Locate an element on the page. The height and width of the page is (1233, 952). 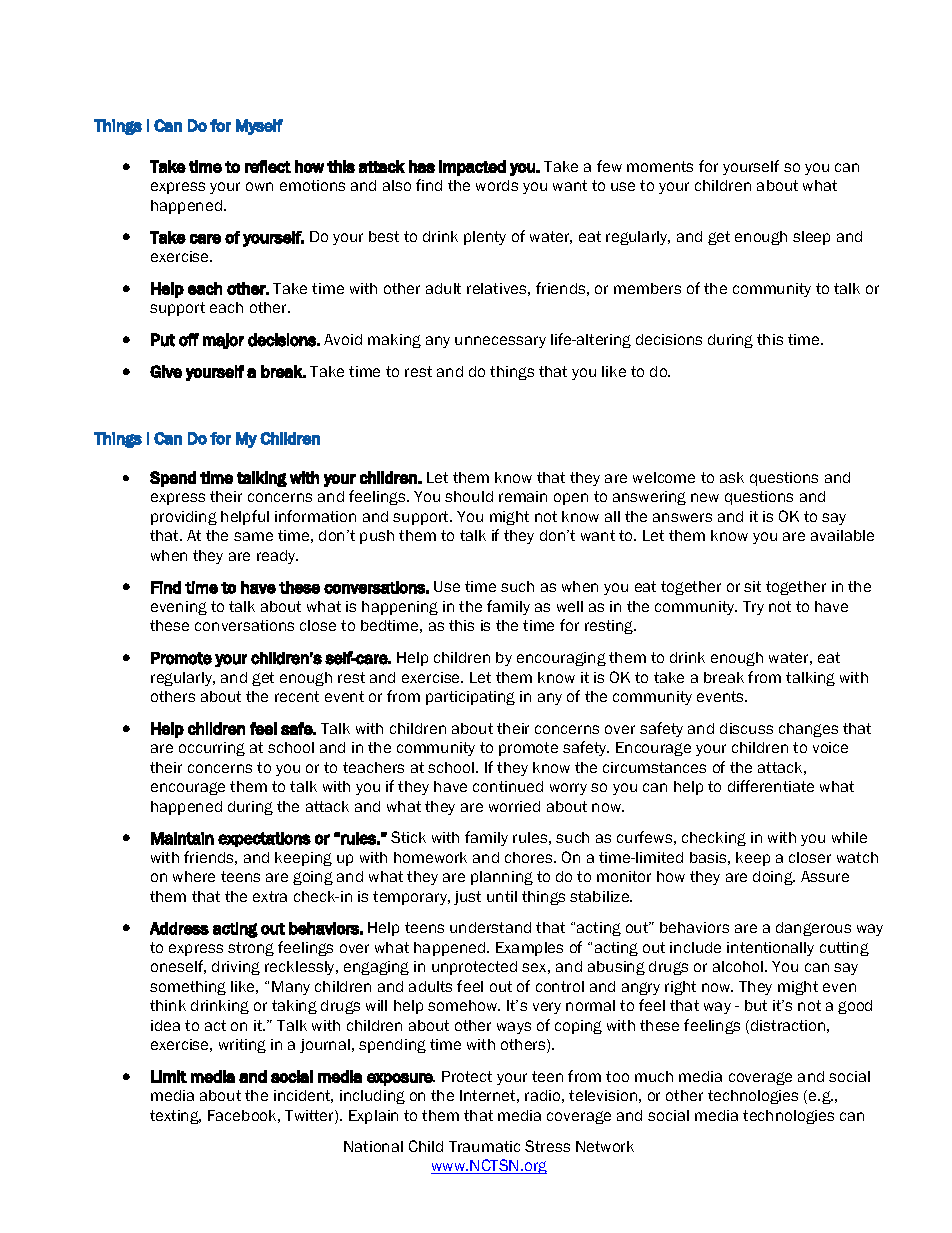
ask is located at coordinates (732, 477).
